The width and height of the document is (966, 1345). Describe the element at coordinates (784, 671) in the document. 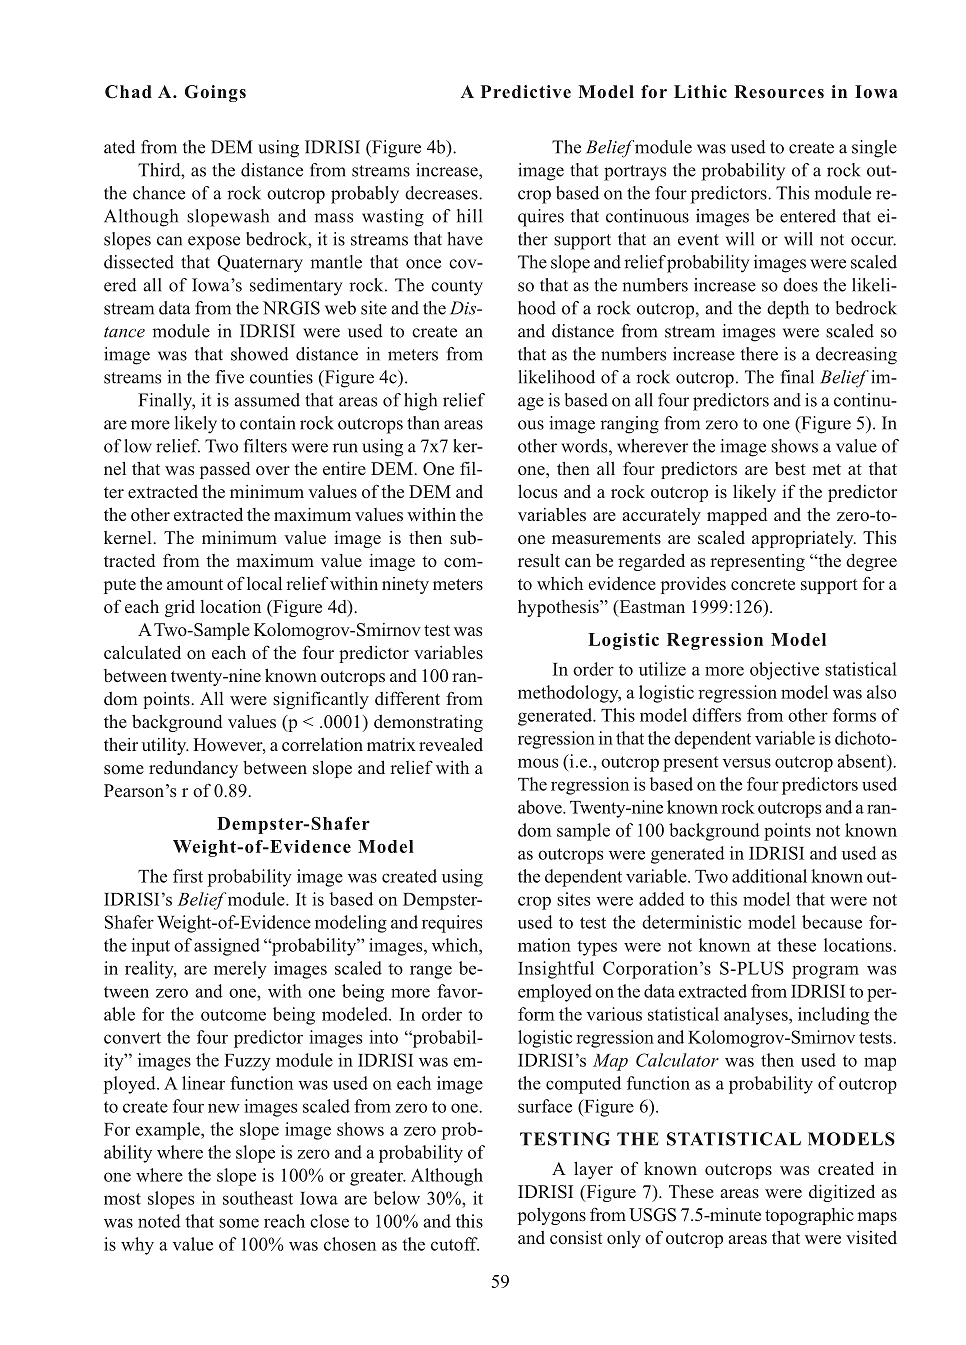

I see `objective` at that location.
